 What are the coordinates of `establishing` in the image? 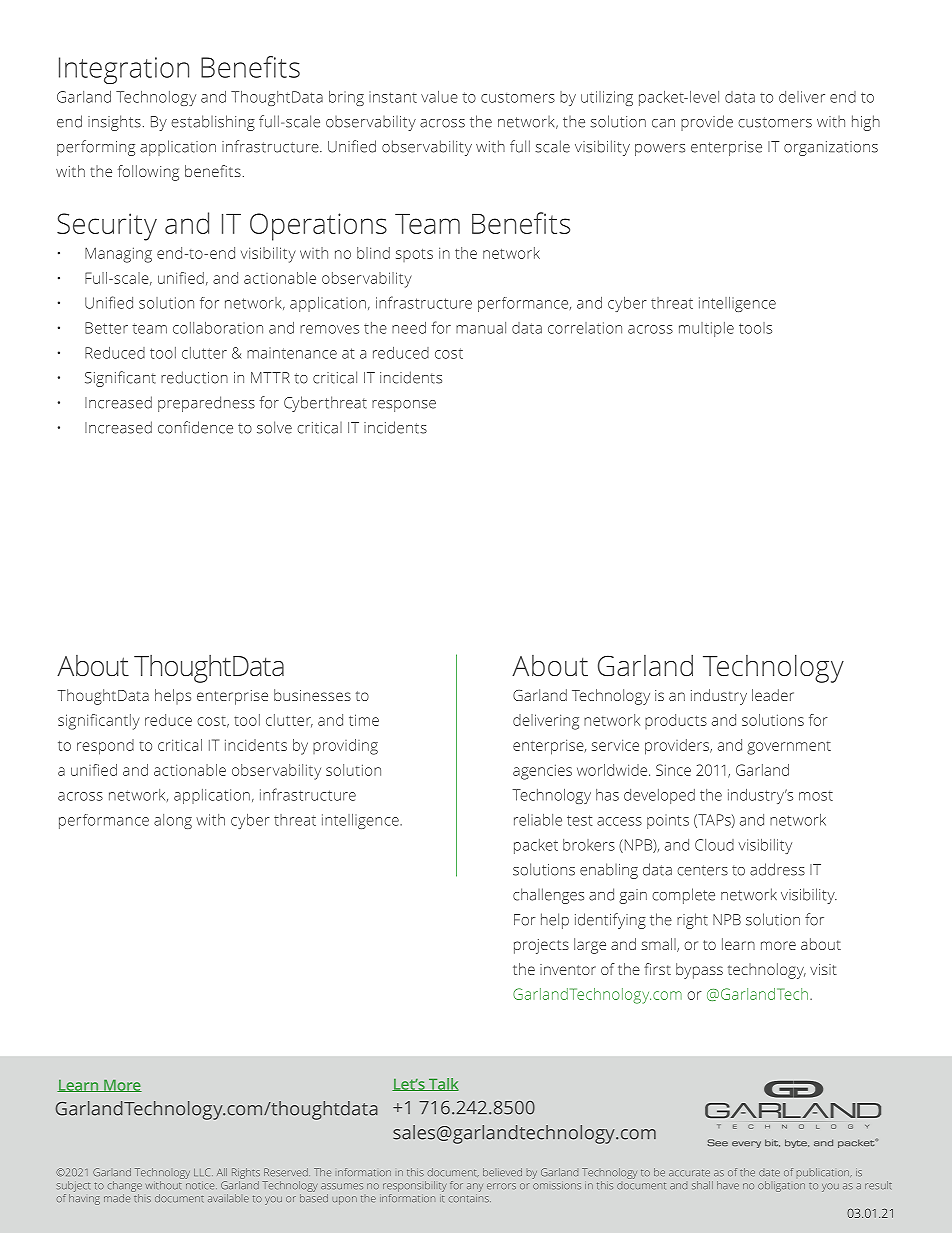 It's located at (213, 123).
